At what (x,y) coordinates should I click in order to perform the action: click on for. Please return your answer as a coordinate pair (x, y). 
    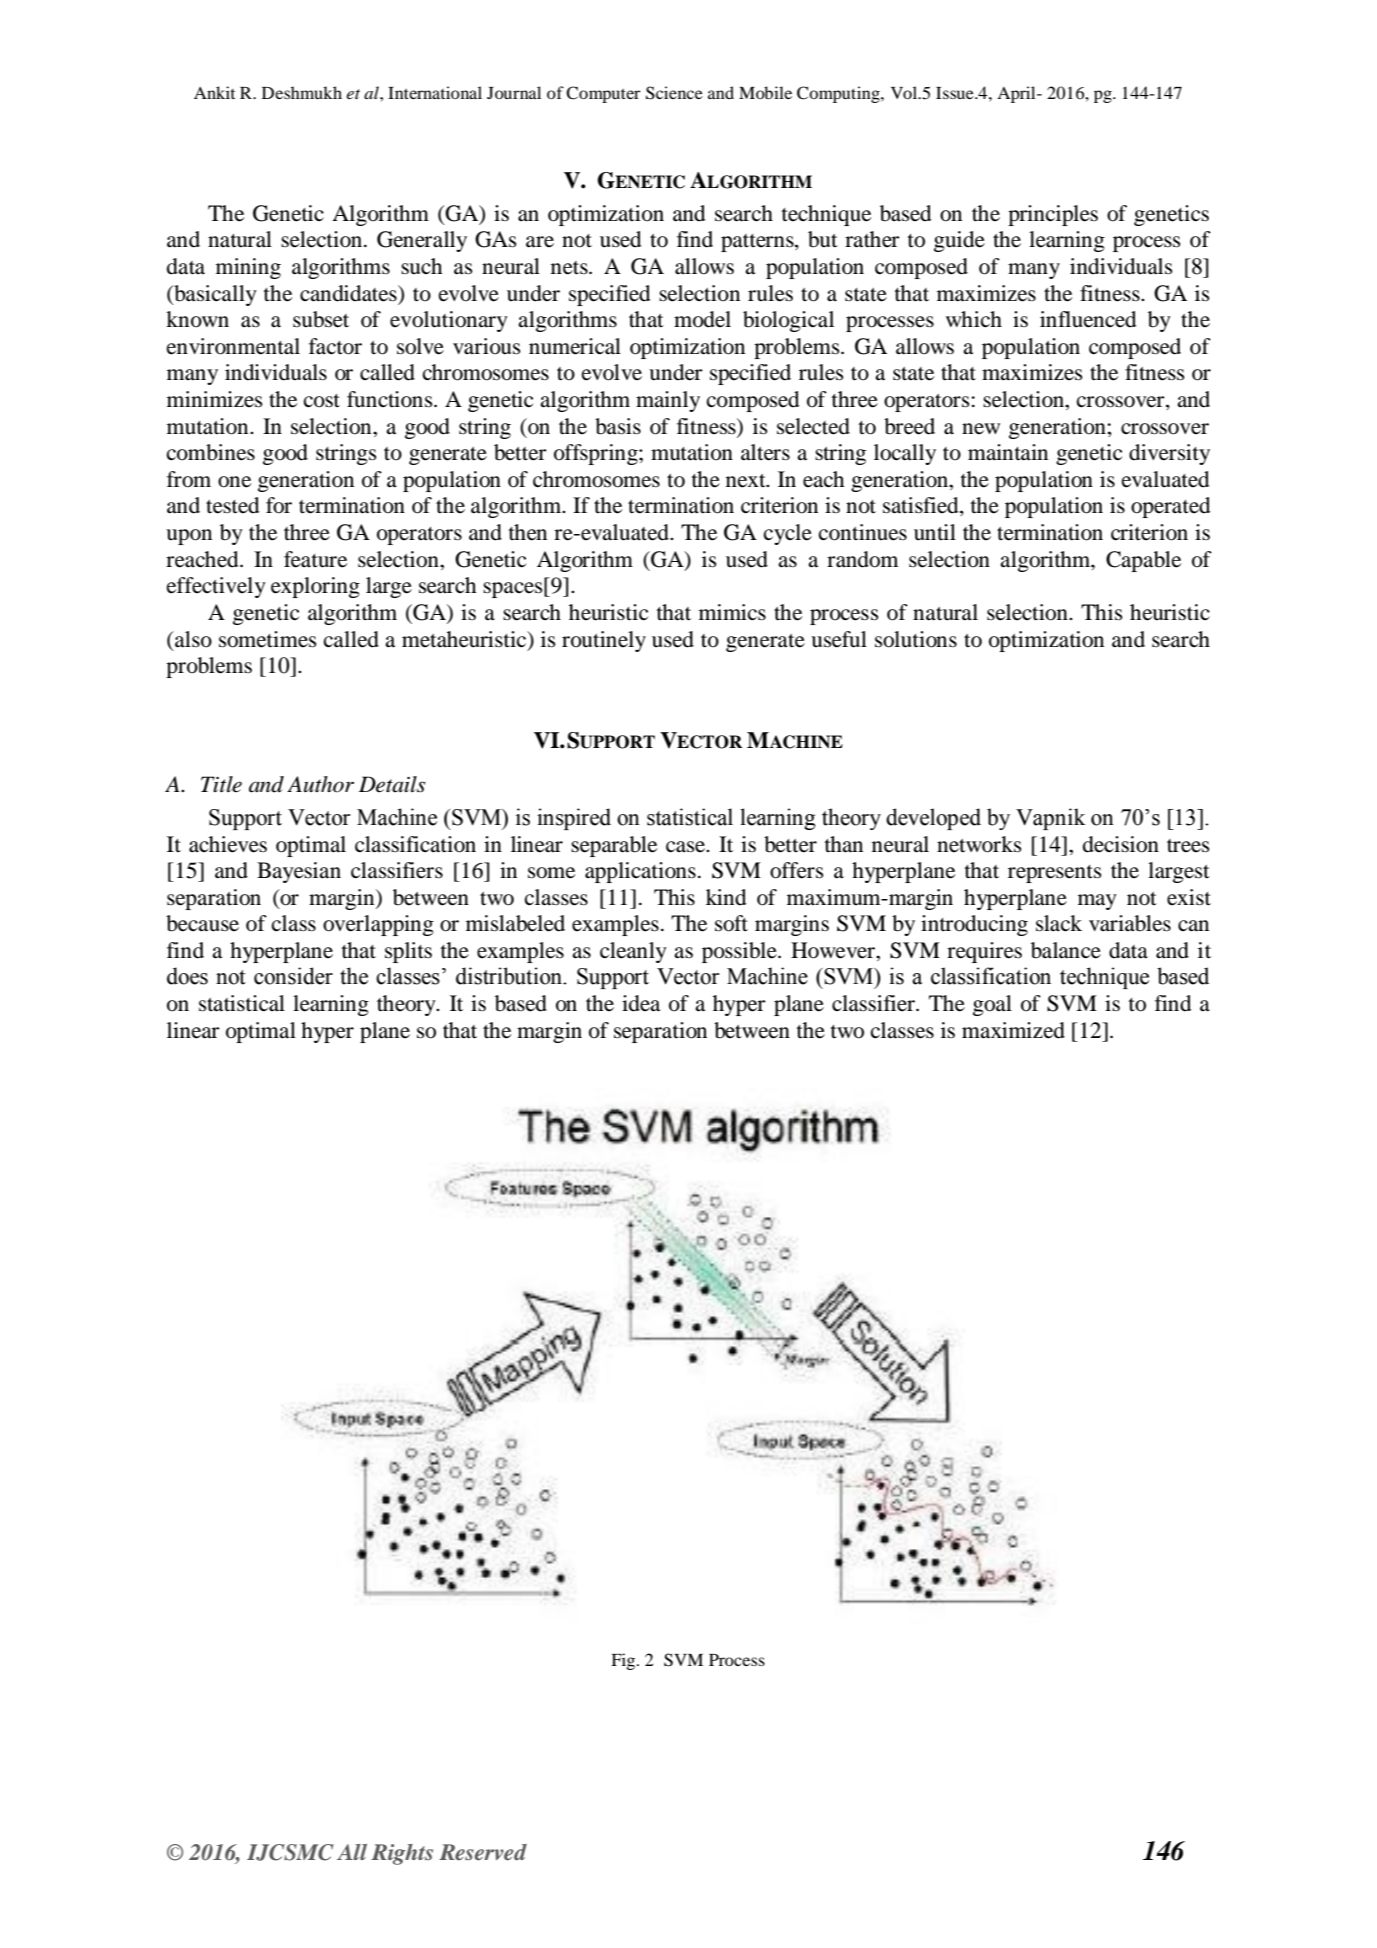
    Looking at the image, I should click on (279, 505).
